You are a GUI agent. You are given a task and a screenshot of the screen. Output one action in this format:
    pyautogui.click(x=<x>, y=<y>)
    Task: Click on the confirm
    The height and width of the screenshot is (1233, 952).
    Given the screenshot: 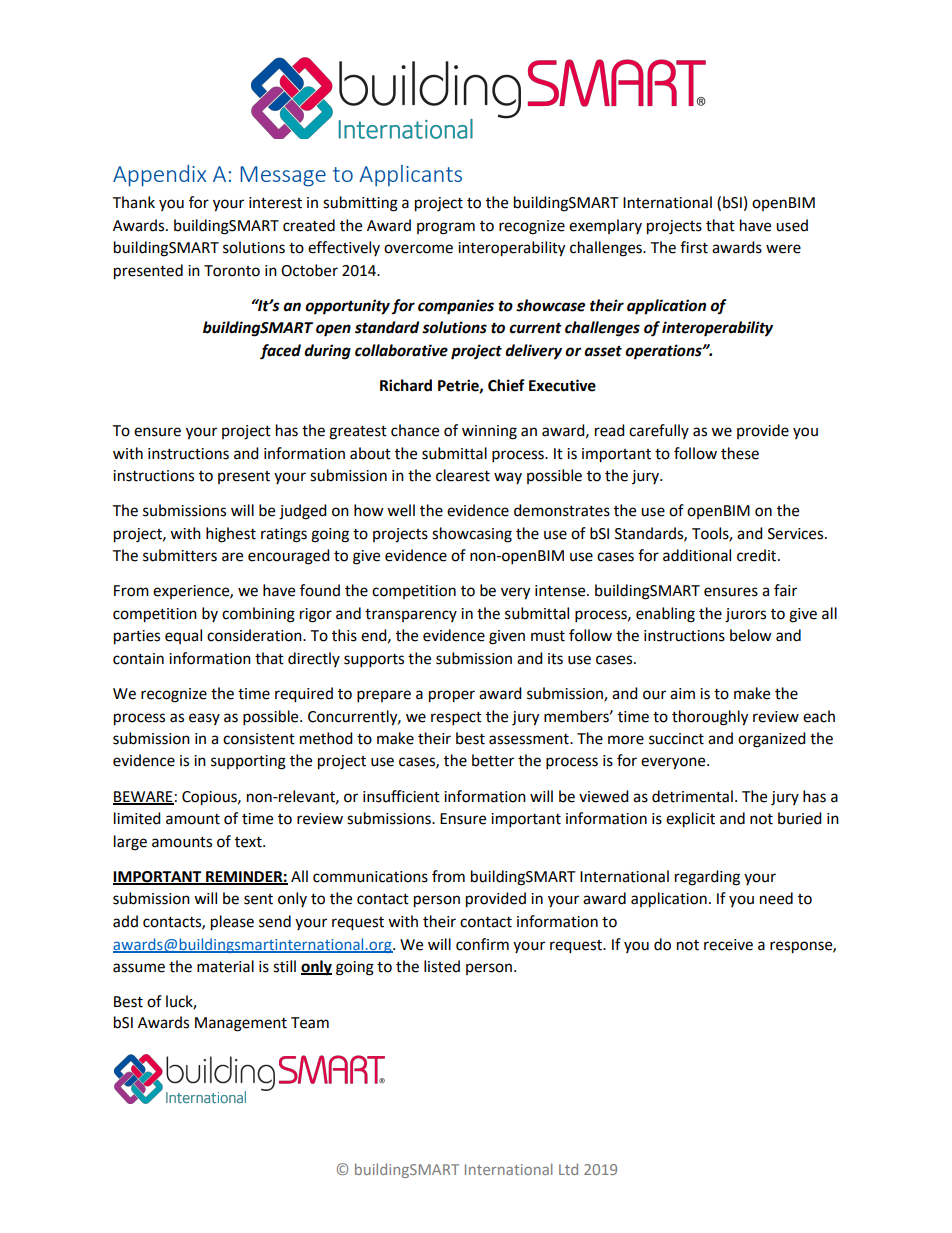 What is the action you would take?
    pyautogui.click(x=482, y=944)
